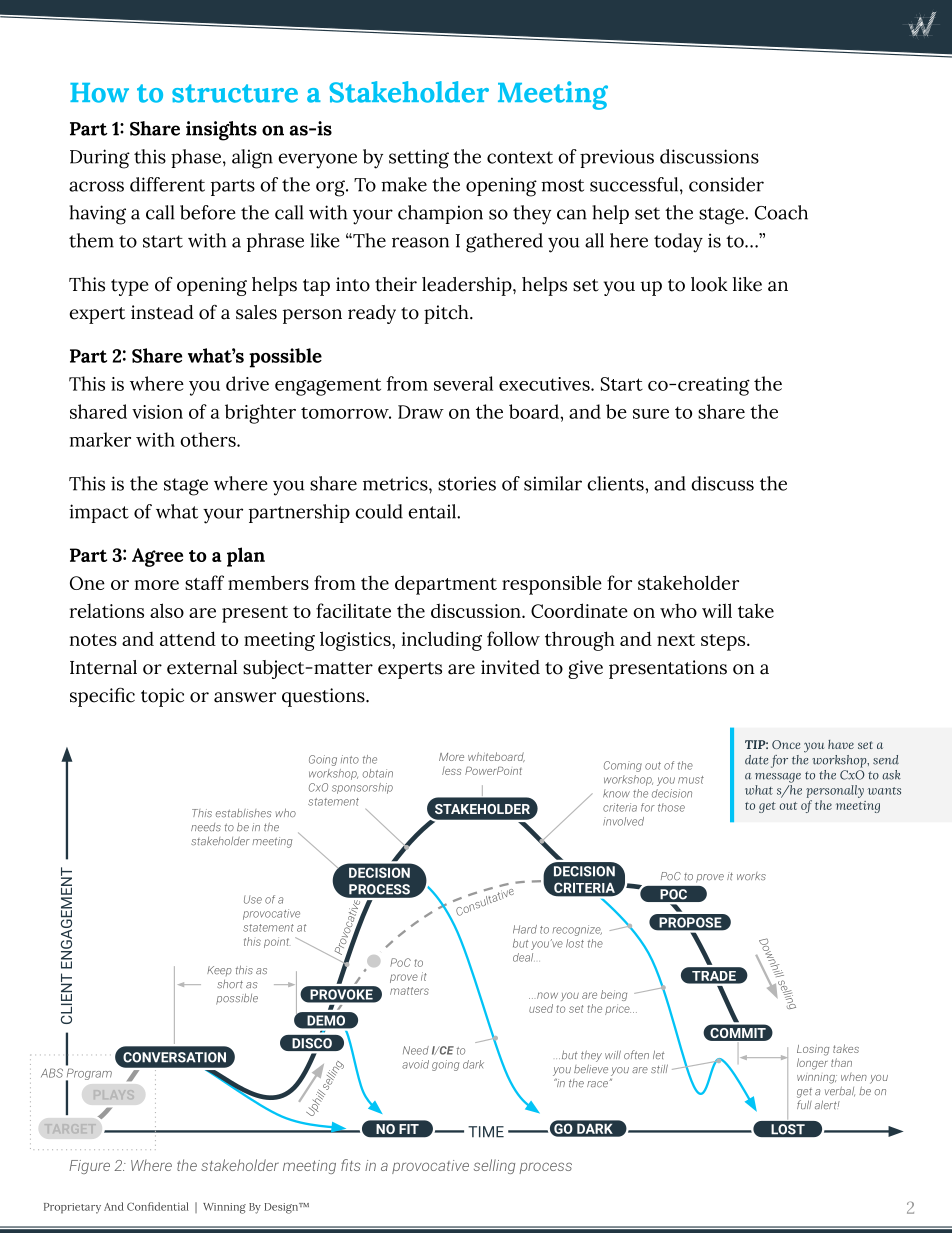 This page has height=1233, width=952. I want to click on insights, so click(221, 131).
